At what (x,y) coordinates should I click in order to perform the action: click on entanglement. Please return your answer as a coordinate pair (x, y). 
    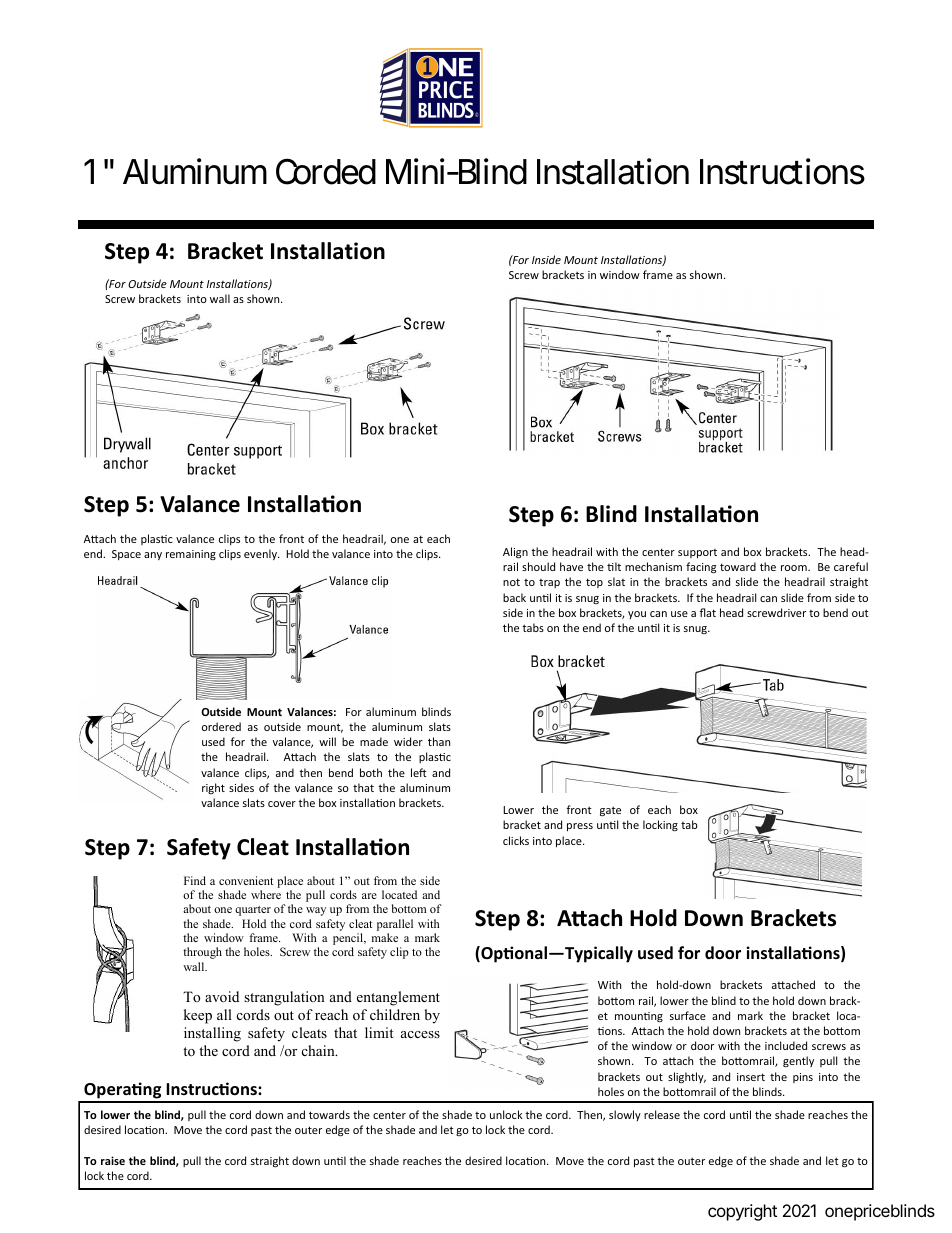
    Looking at the image, I should click on (398, 998).
